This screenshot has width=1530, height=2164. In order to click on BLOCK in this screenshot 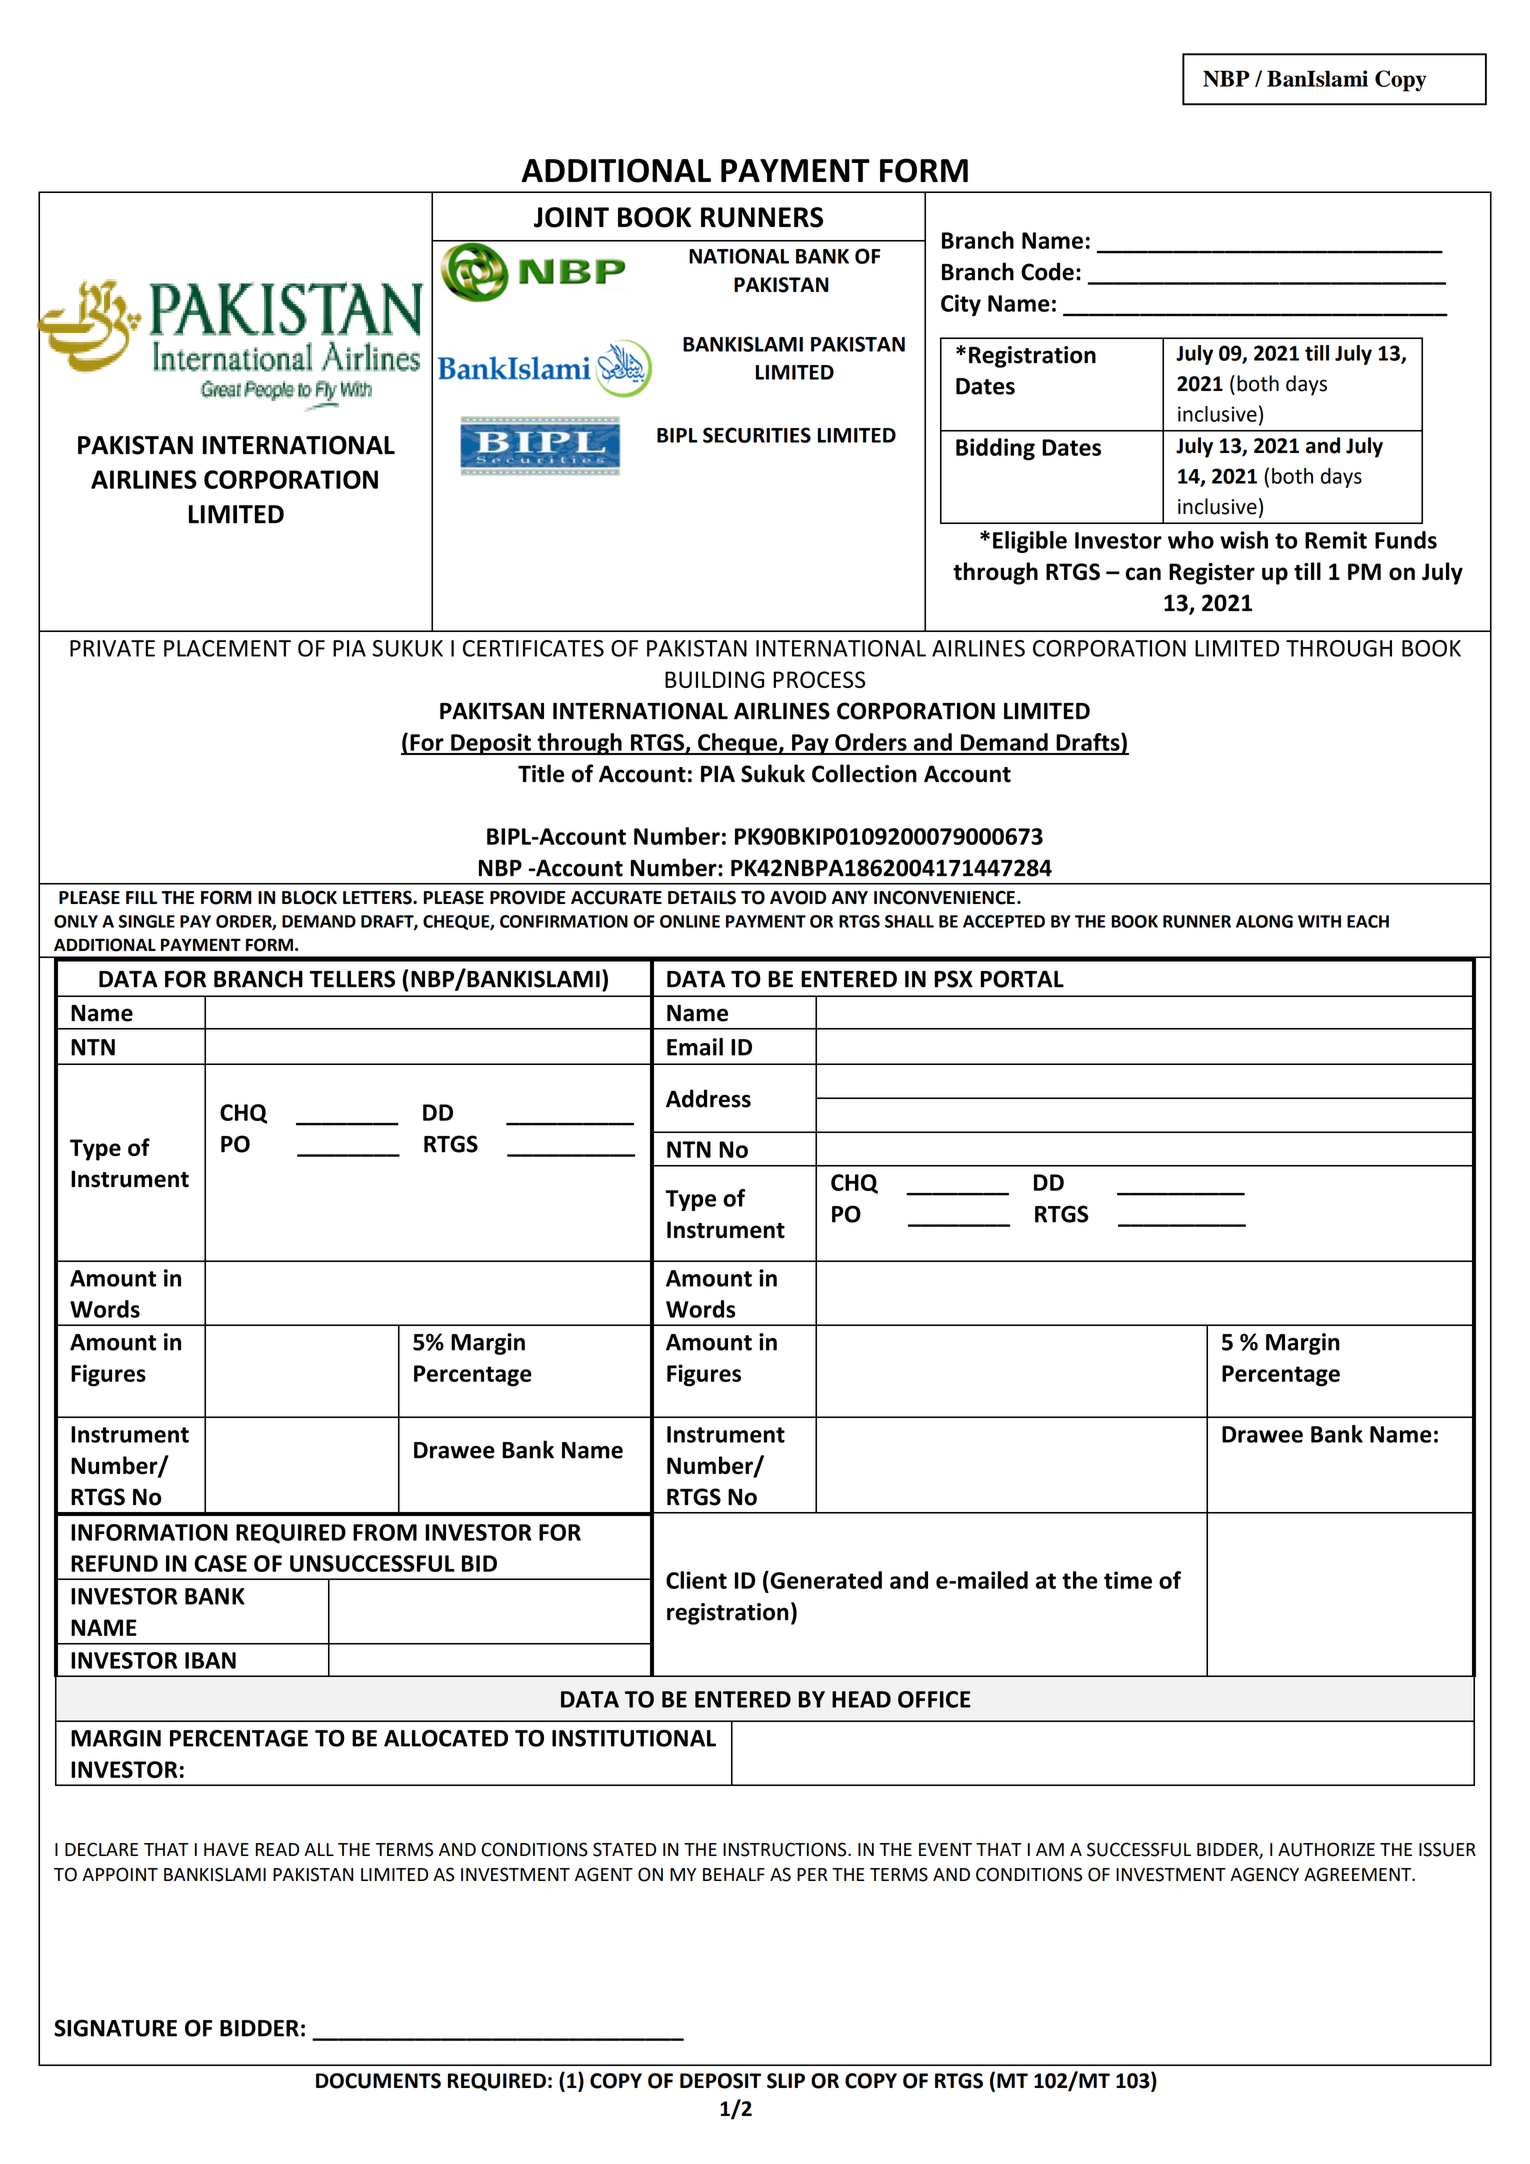, I will do `click(309, 897)`.
